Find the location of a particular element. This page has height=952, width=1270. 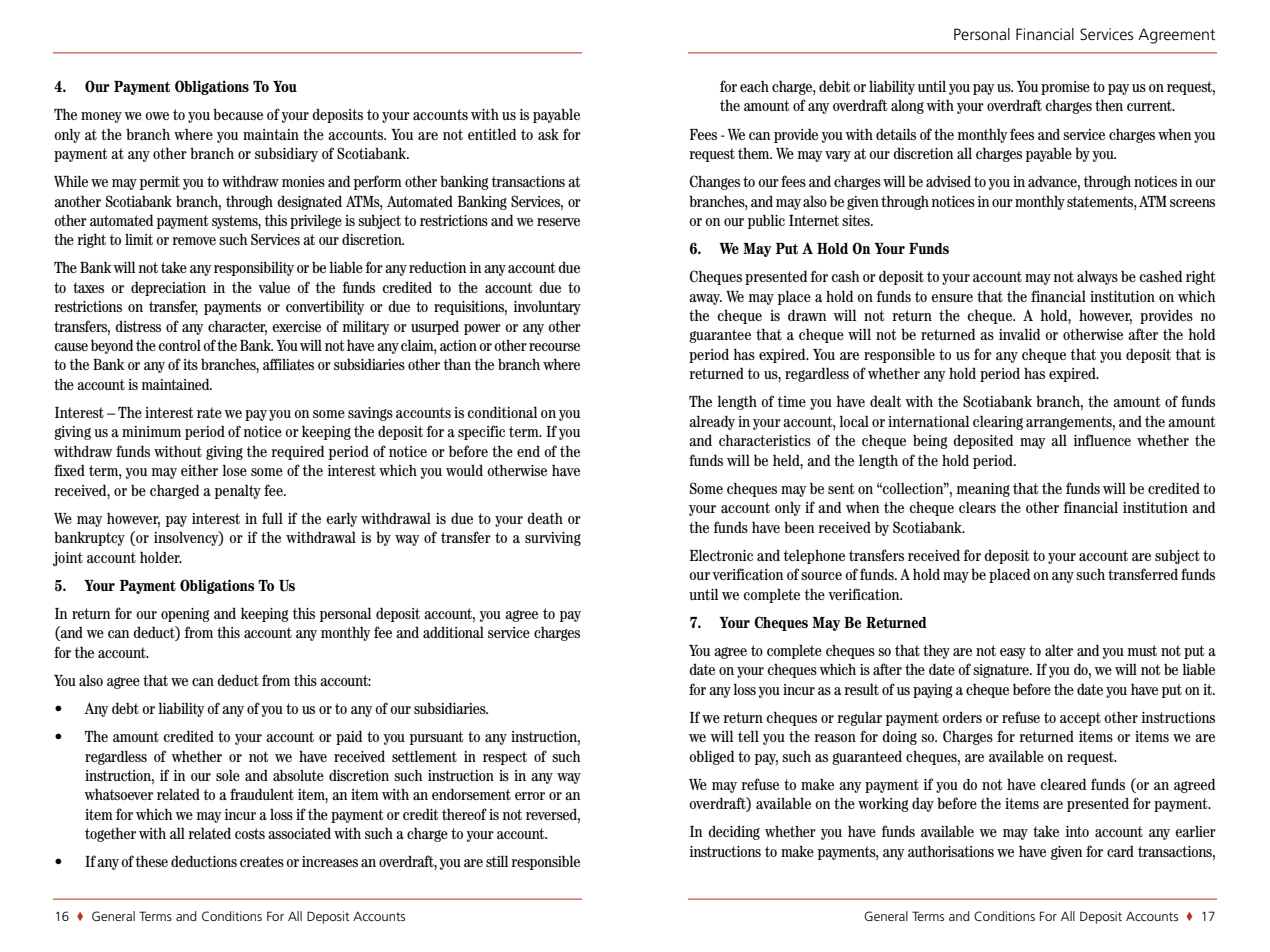

alter is located at coordinates (1059, 650).
